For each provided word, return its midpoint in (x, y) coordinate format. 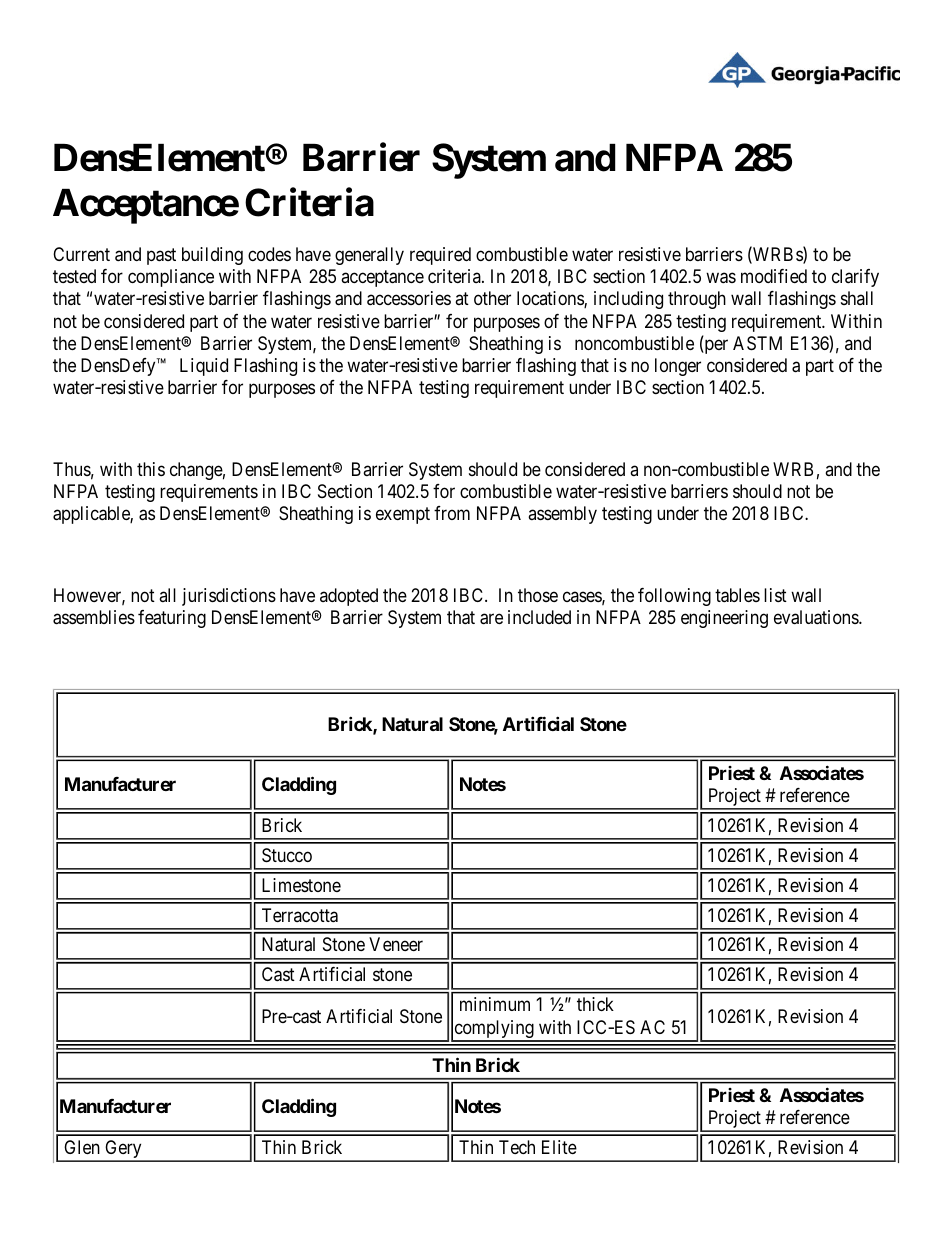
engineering (724, 619)
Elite (559, 1147)
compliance (171, 278)
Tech (517, 1147)
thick (595, 1004)
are (491, 619)
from (452, 513)
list (775, 595)
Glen (82, 1147)
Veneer (396, 944)
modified (774, 276)
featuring (172, 619)
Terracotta (300, 915)
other (492, 298)
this (151, 469)
